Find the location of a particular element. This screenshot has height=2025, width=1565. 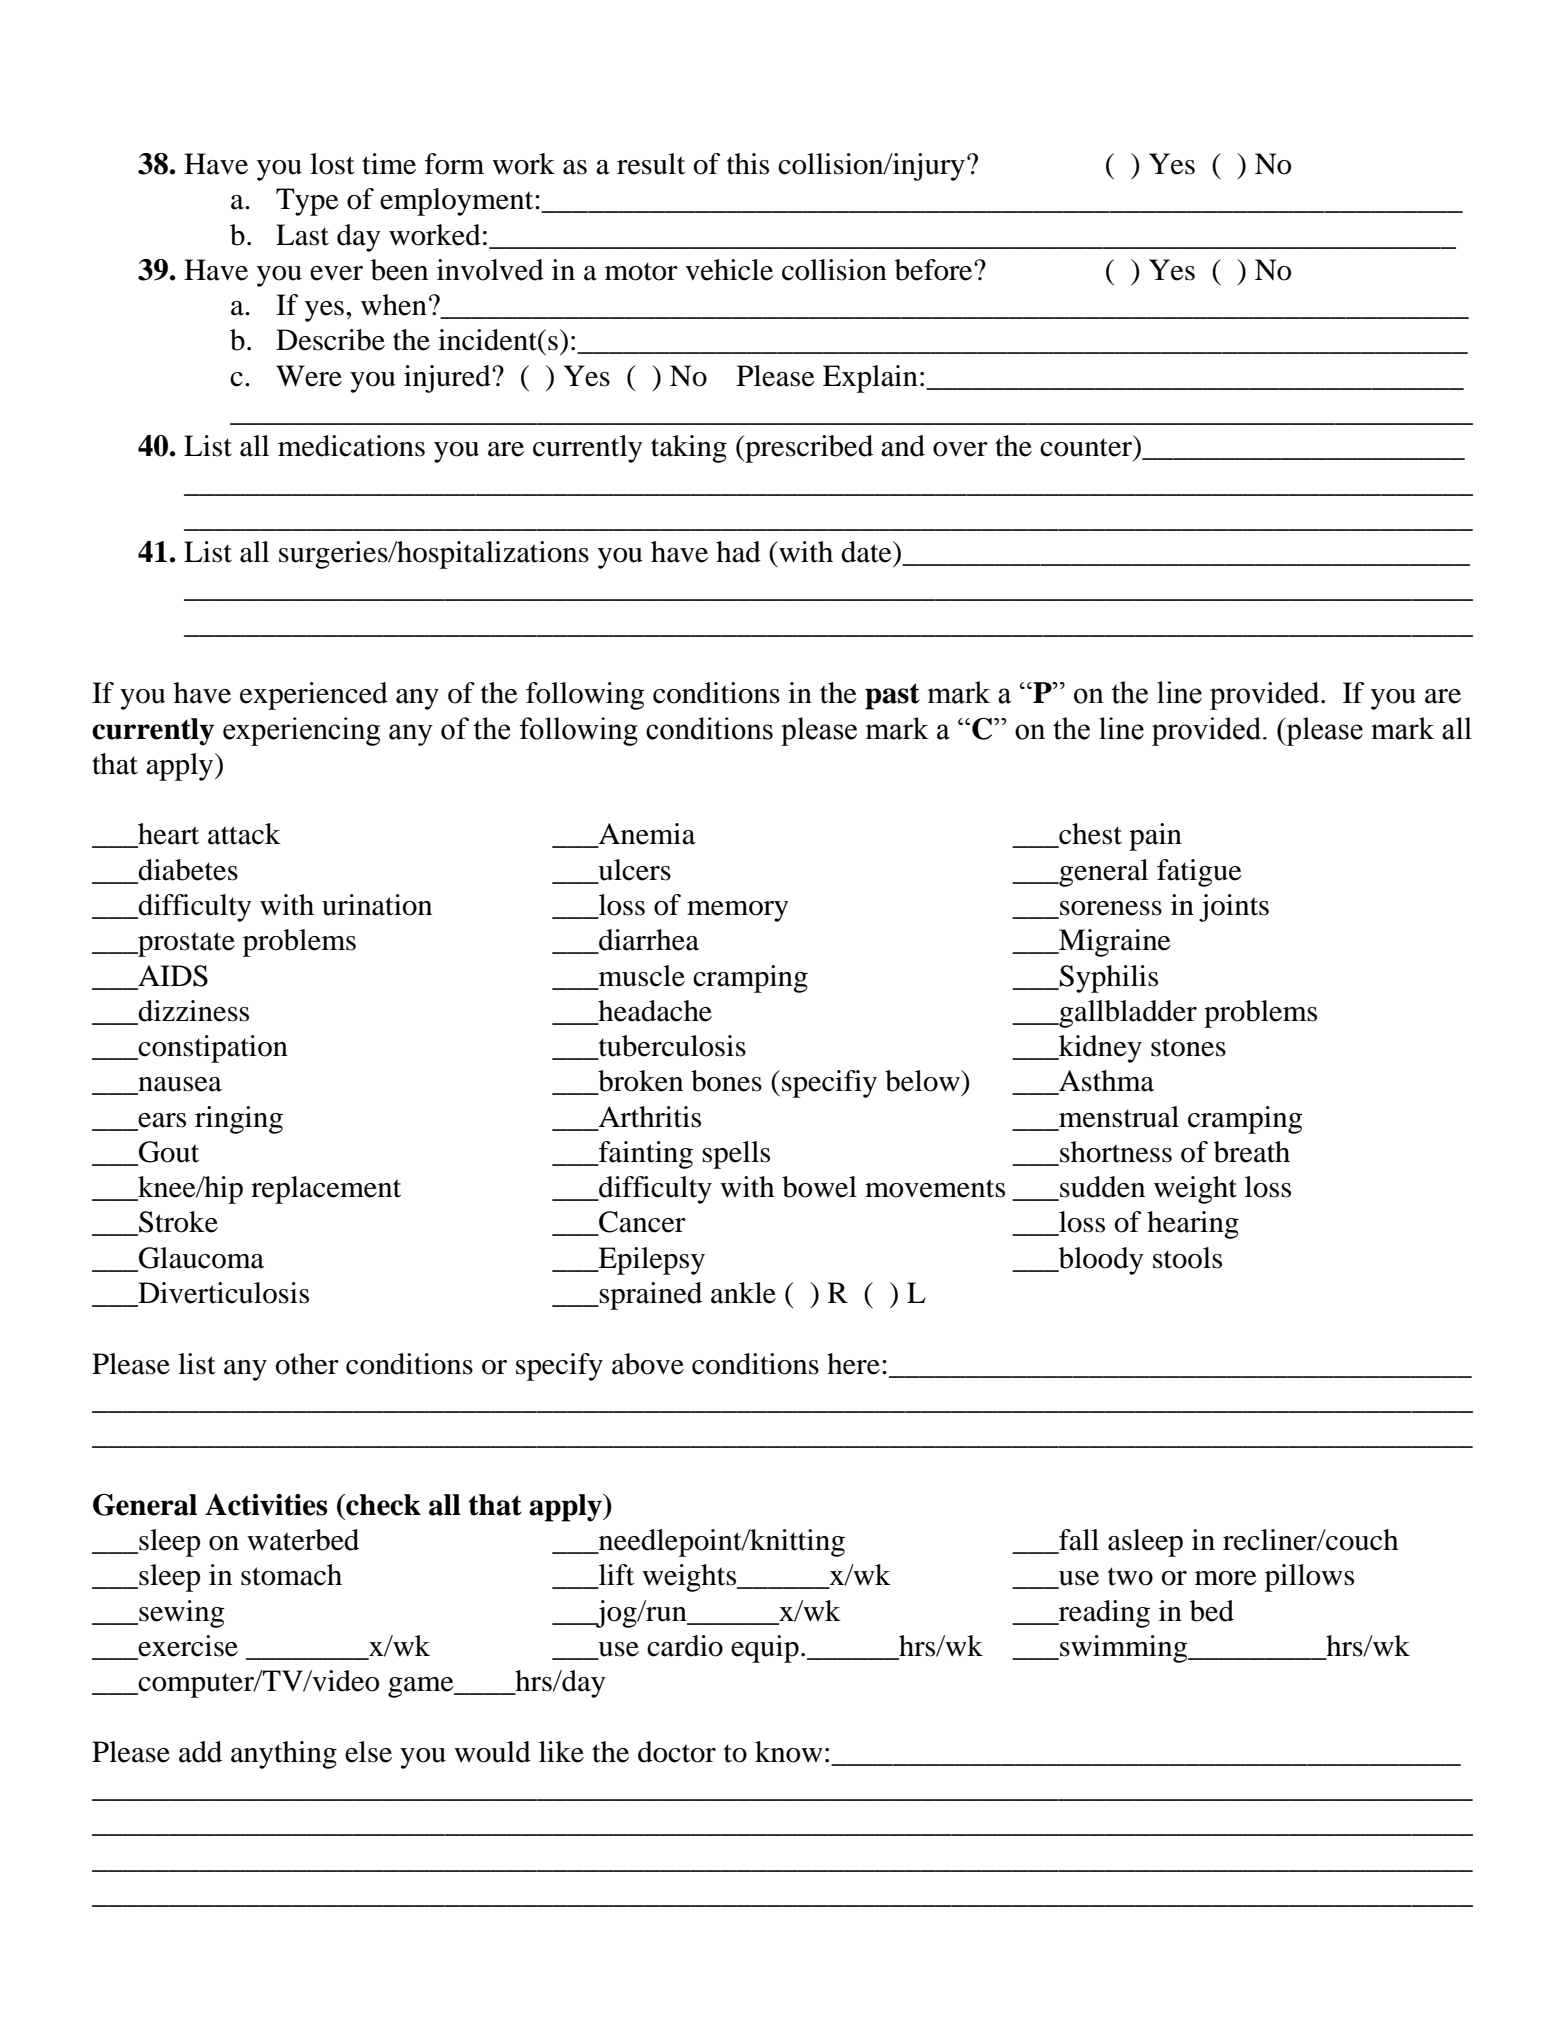

pain is located at coordinates (1155, 837).
